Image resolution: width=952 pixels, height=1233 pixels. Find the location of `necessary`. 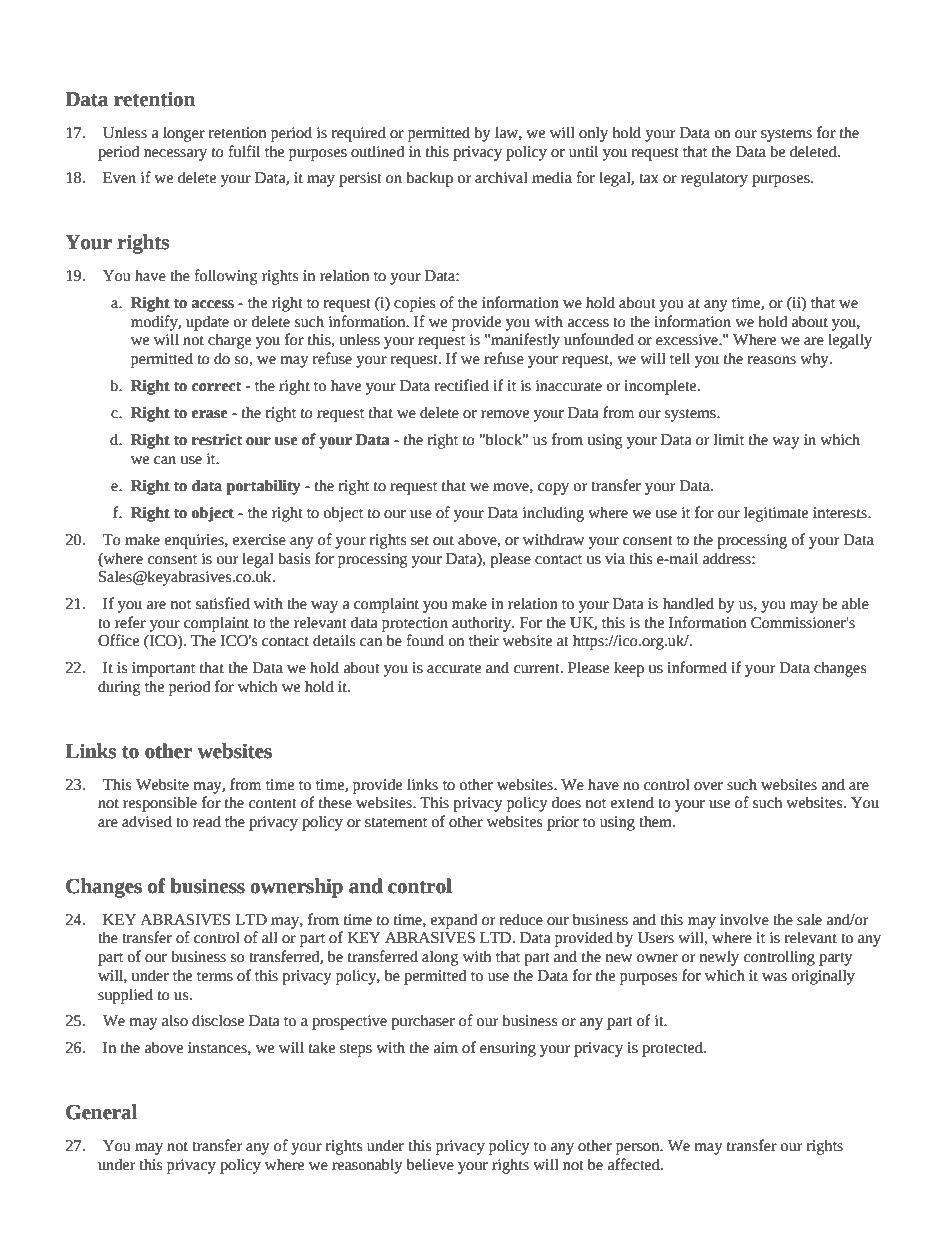

necessary is located at coordinates (175, 155).
